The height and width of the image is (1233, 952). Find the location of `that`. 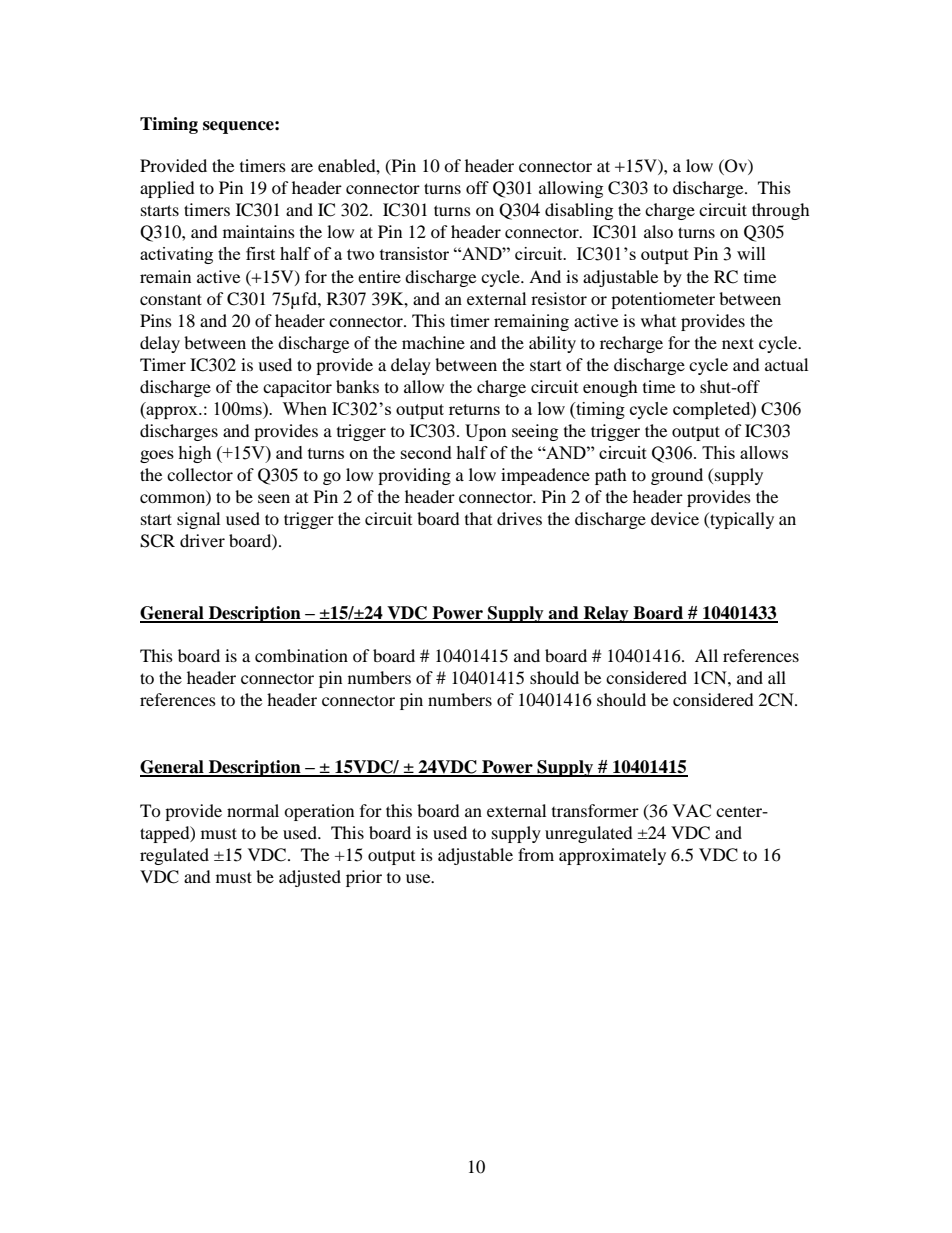

that is located at coordinates (478, 518).
